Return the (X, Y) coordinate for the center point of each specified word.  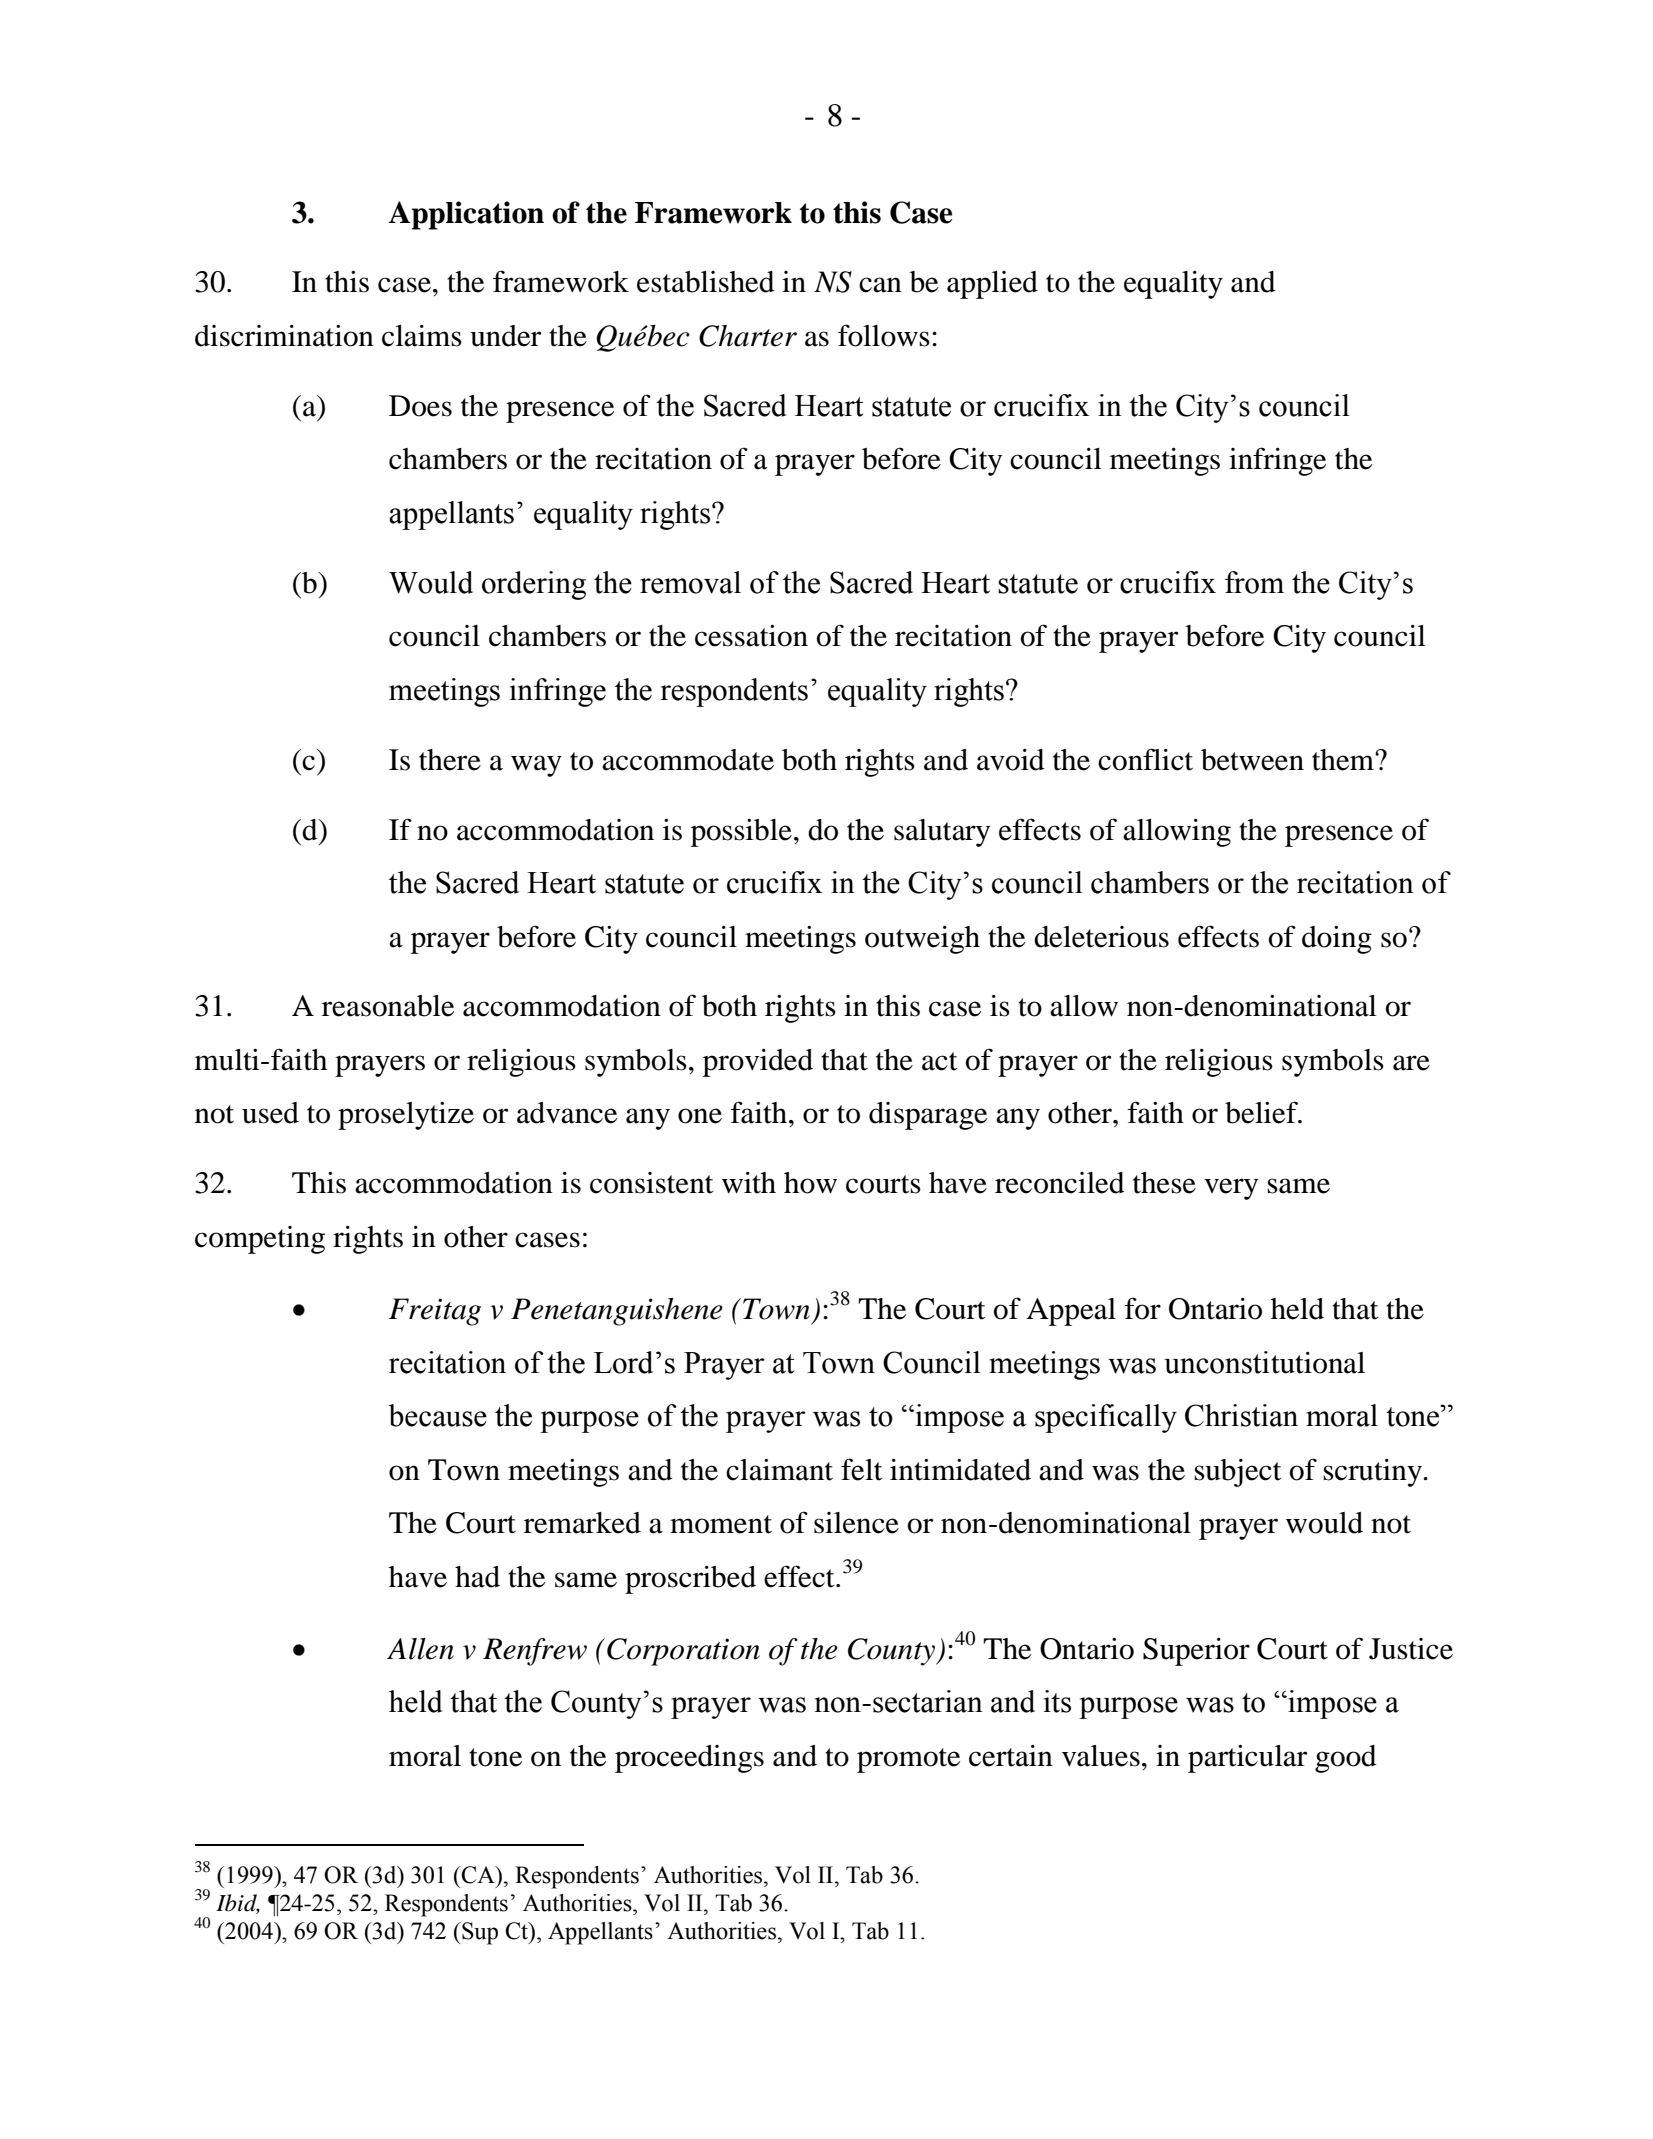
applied (992, 285)
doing (1337, 940)
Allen (420, 1649)
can (880, 285)
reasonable (388, 1006)
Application (466, 215)
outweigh (922, 940)
